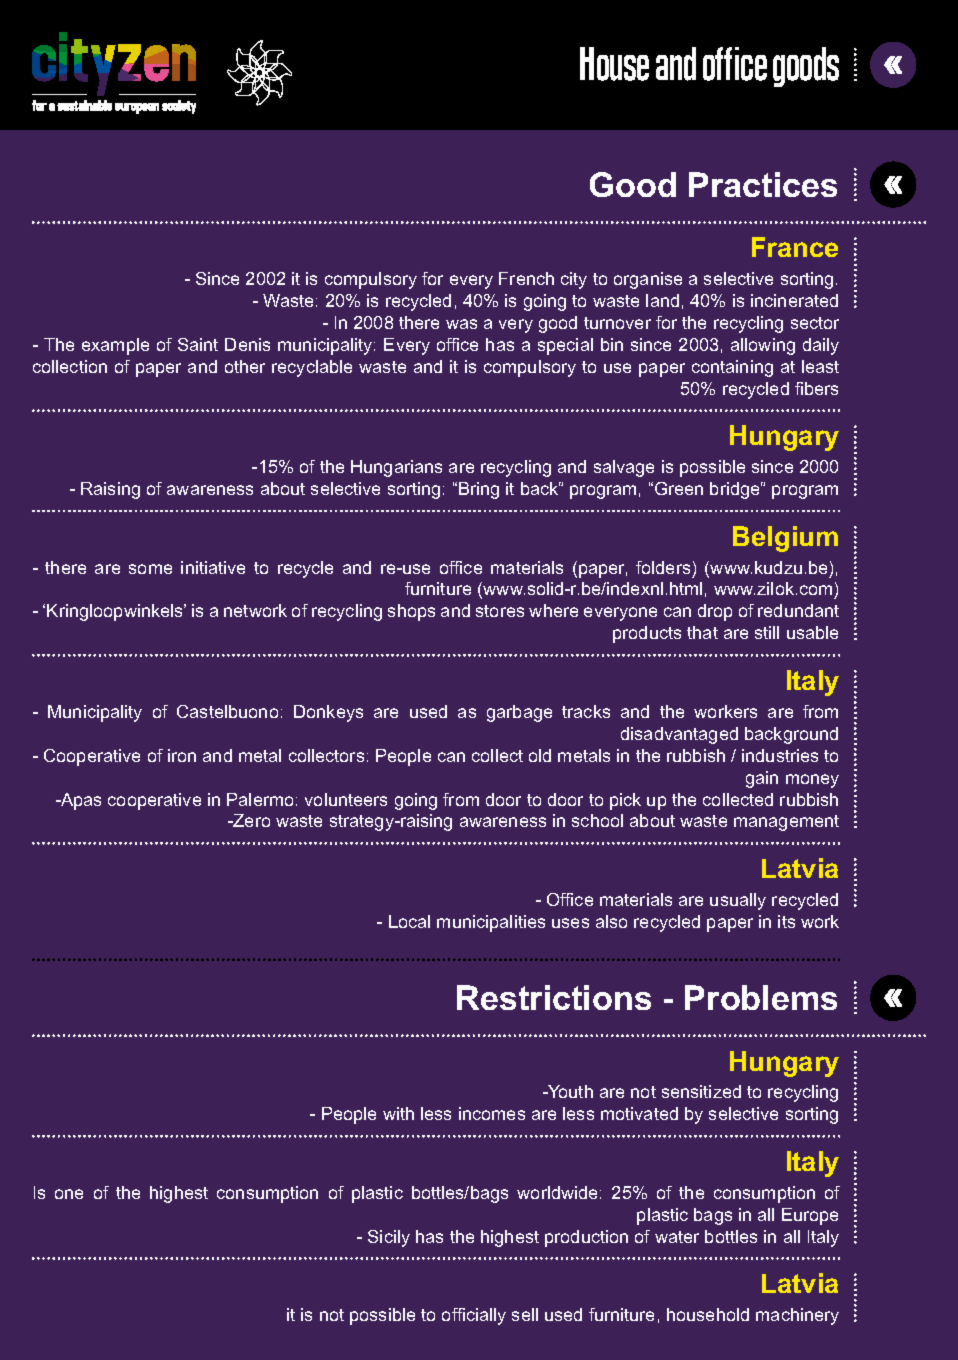 The image size is (958, 1360). What do you see at coordinates (526, 278) in the screenshot?
I see `French` at bounding box center [526, 278].
